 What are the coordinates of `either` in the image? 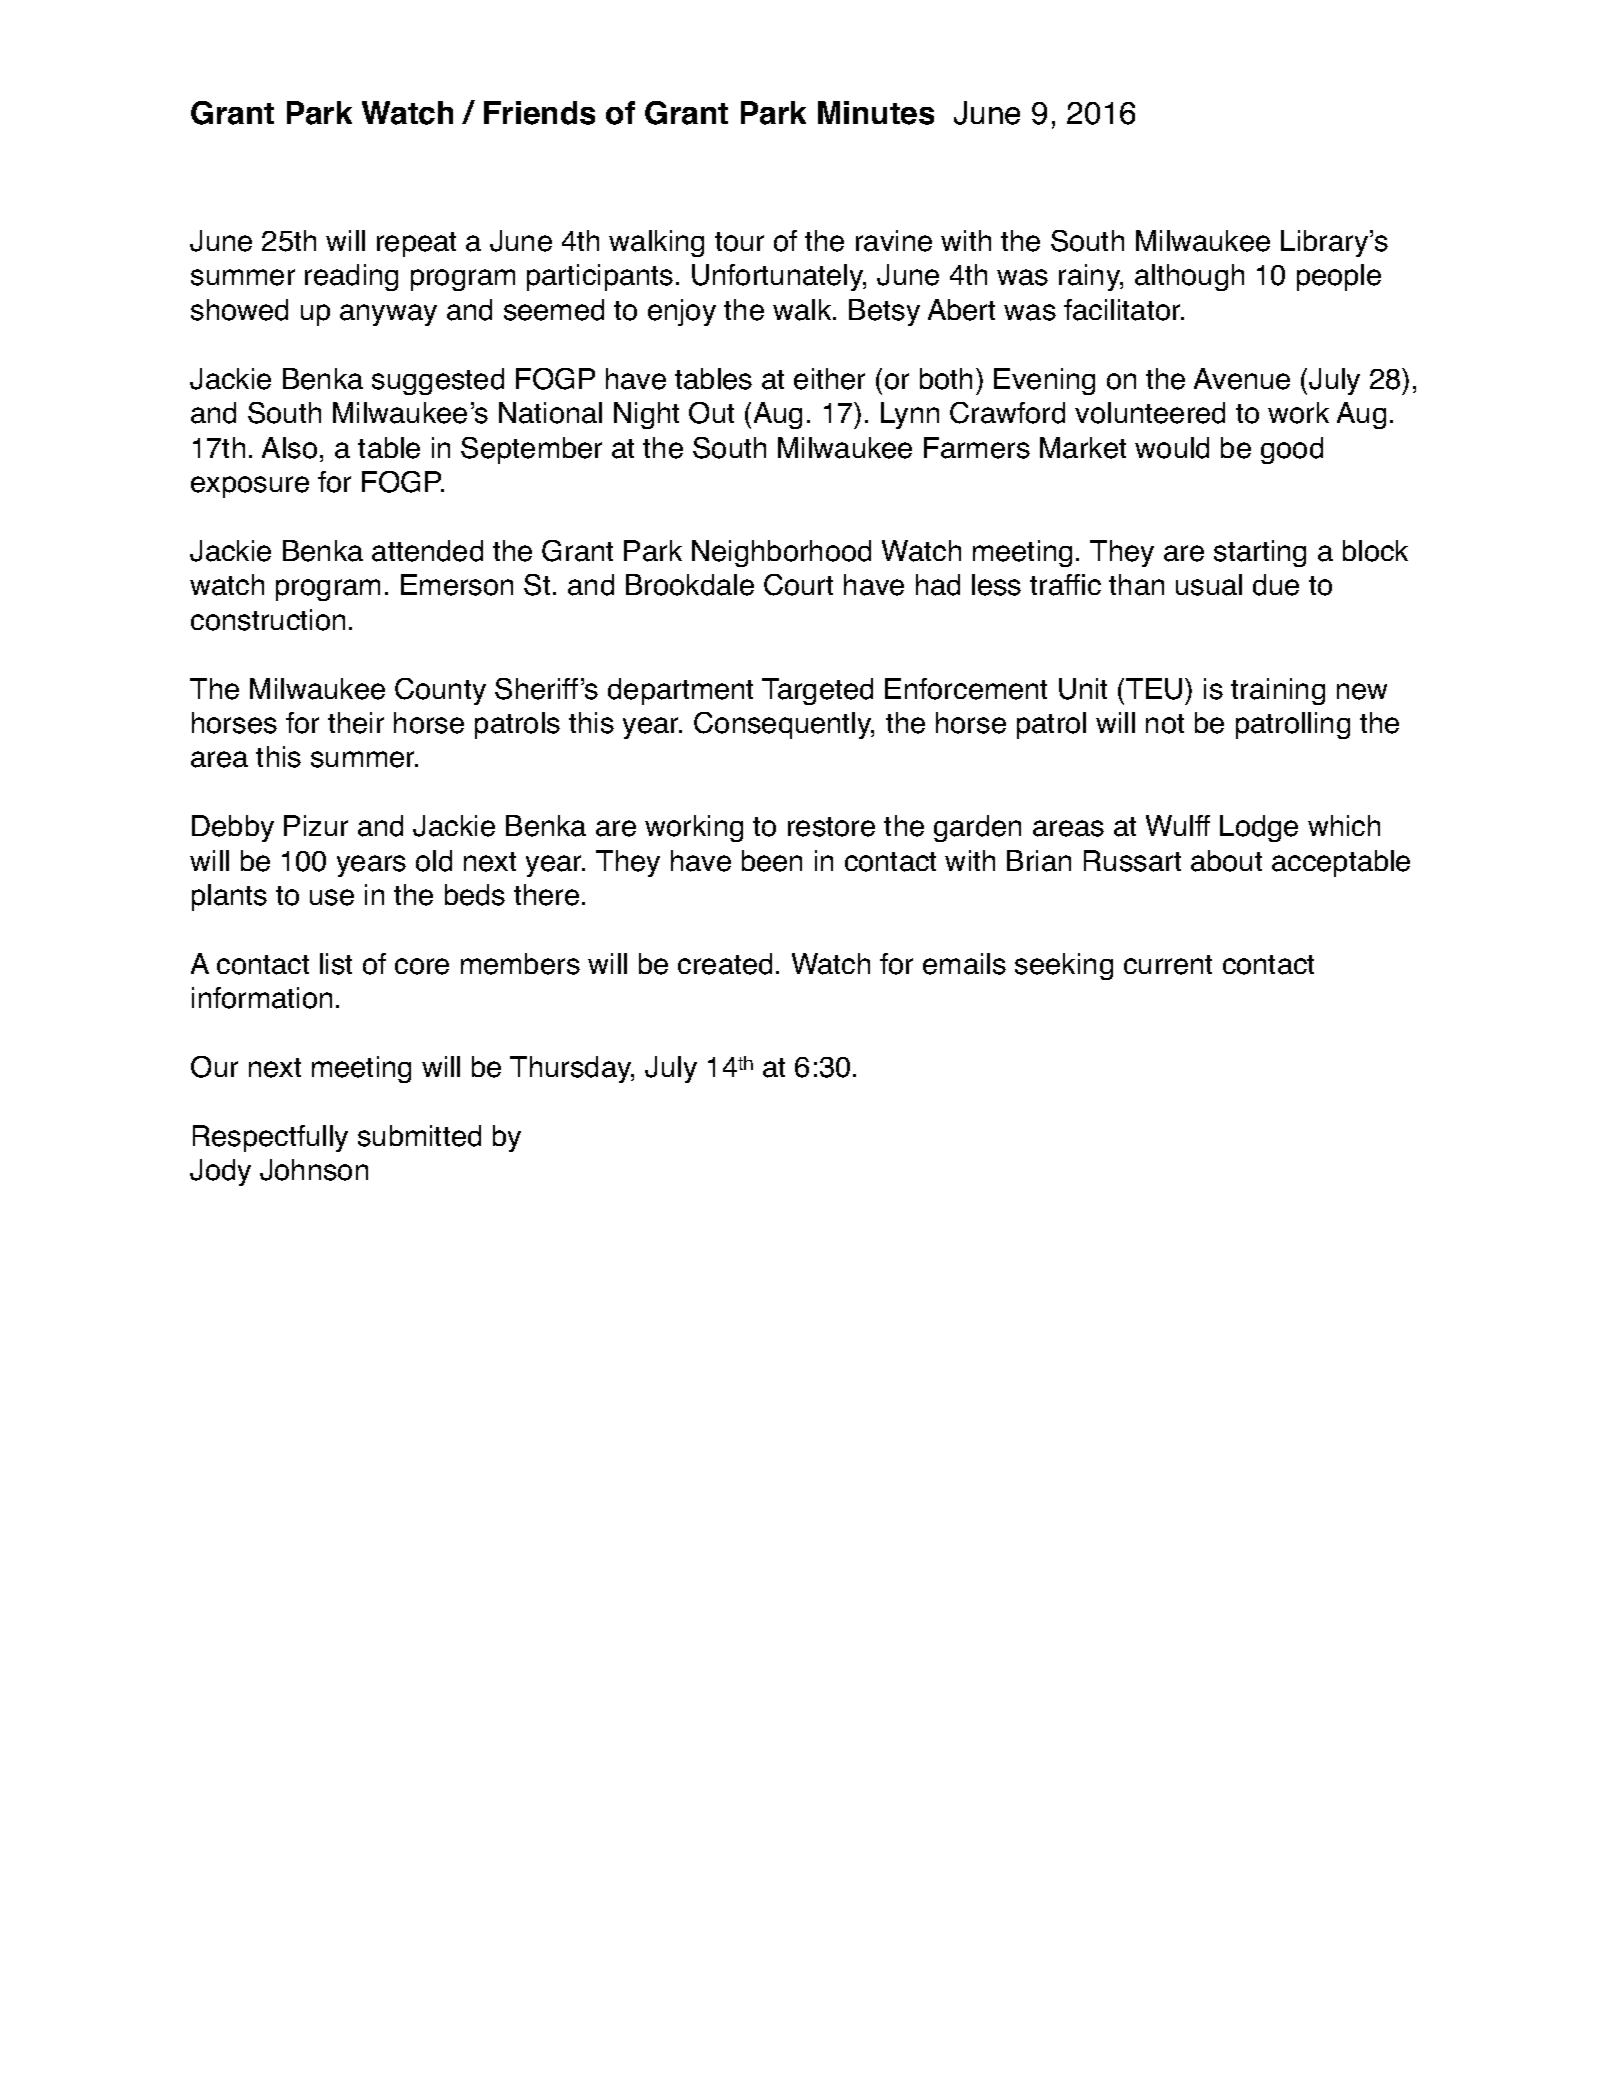 It's located at (829, 379).
